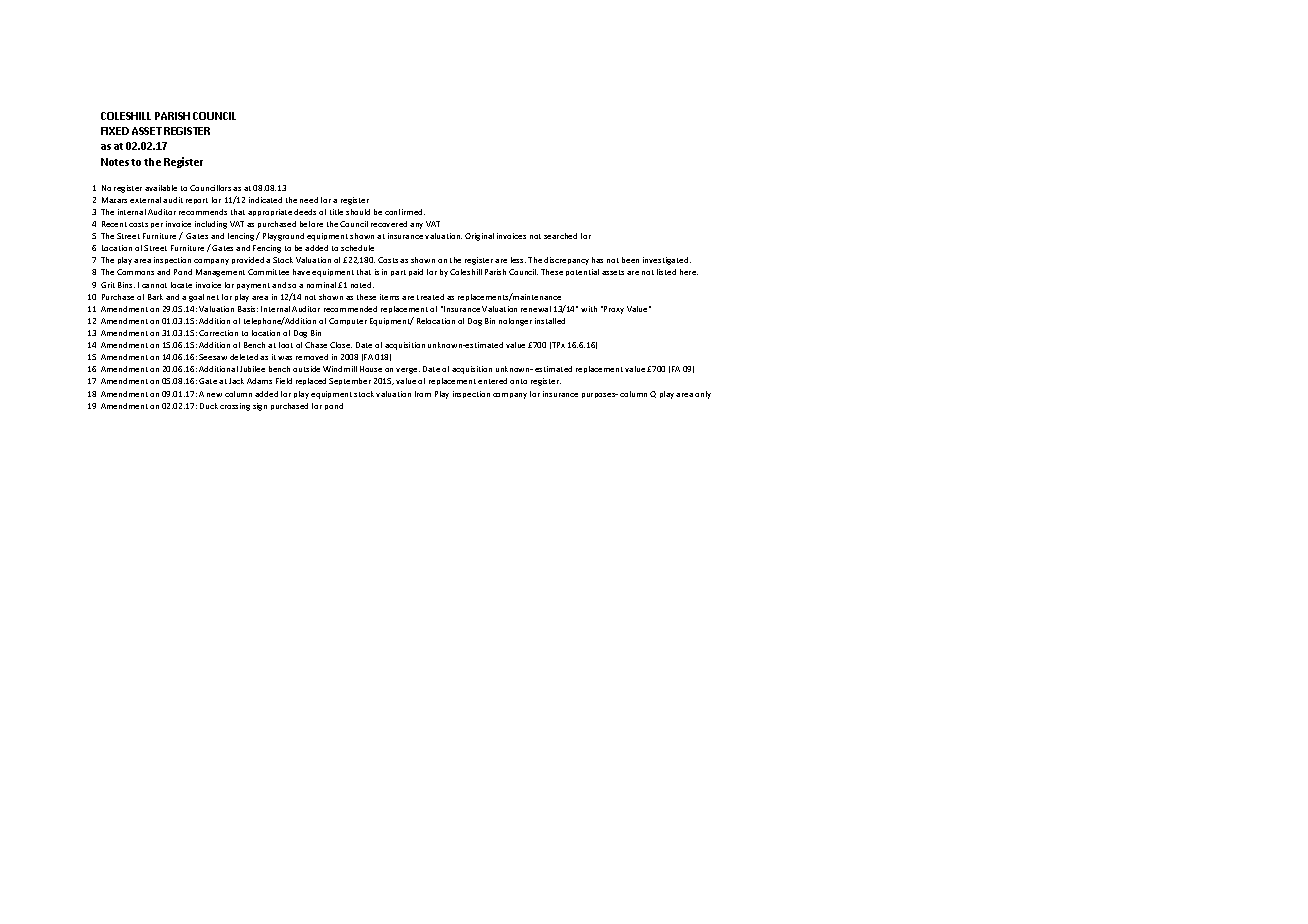 The image size is (1308, 924). Describe the element at coordinates (309, 200) in the screenshot. I see `need` at that location.
